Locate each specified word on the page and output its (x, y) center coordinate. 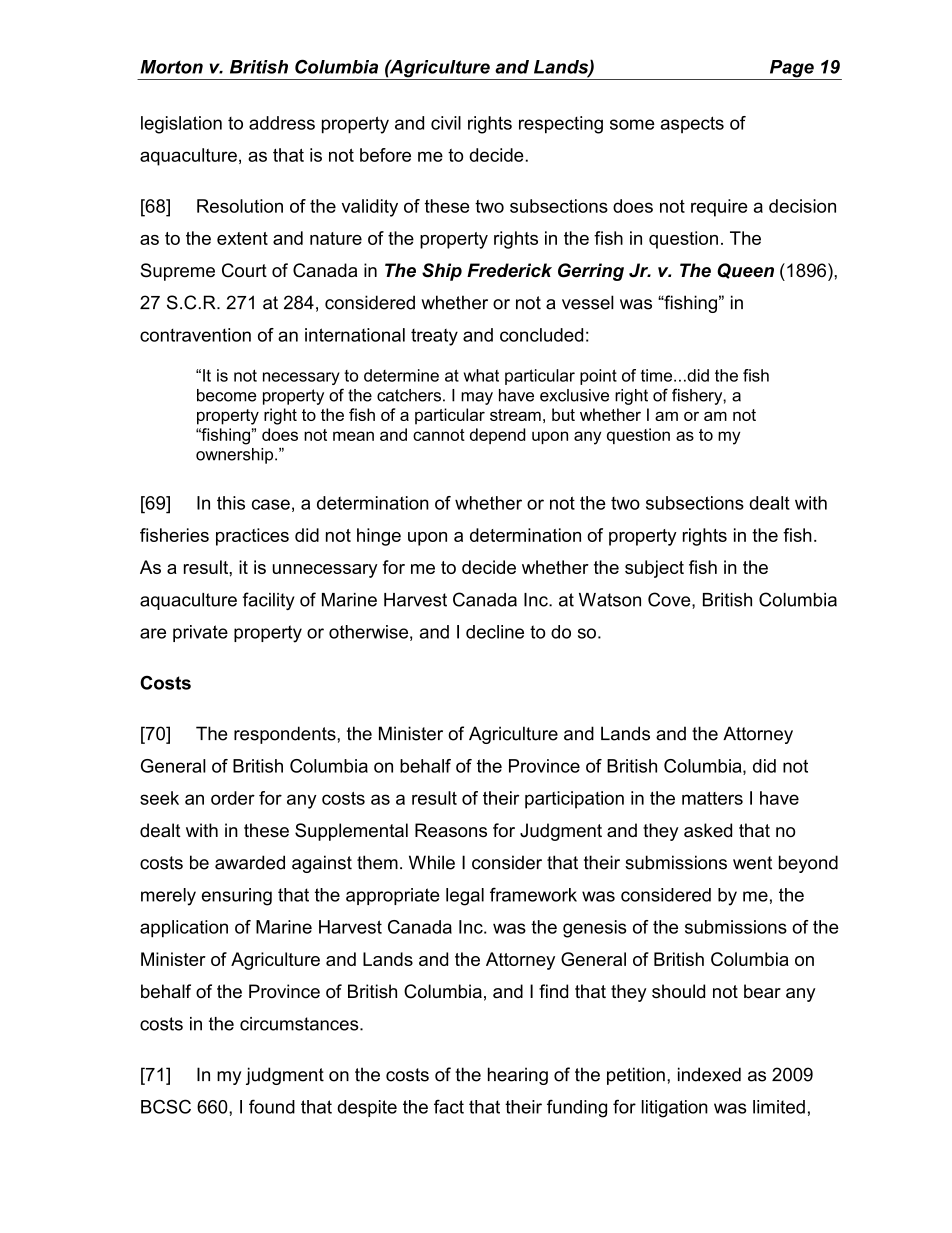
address (282, 123)
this (231, 503)
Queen (745, 271)
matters (712, 798)
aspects (692, 124)
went (752, 863)
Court (244, 270)
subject (654, 569)
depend (497, 436)
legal (465, 897)
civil (446, 123)
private (200, 633)
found (272, 1106)
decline (495, 632)
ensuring (237, 897)
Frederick (509, 270)
